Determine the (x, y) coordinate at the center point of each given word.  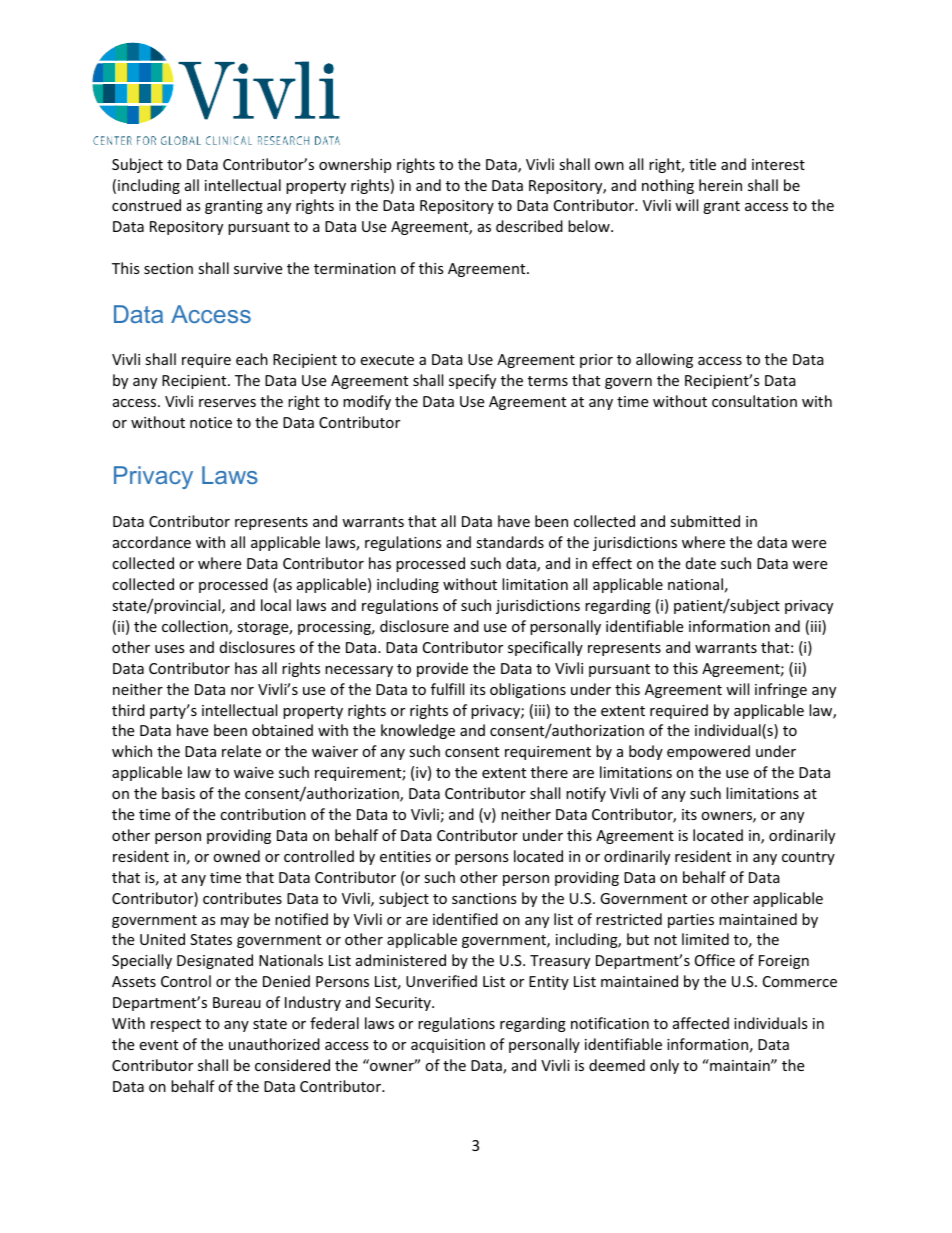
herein (720, 185)
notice (211, 422)
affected (701, 1023)
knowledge (418, 731)
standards (510, 542)
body (646, 752)
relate (241, 751)
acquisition (448, 1046)
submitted (705, 521)
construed (146, 205)
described (529, 226)
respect (176, 1025)
